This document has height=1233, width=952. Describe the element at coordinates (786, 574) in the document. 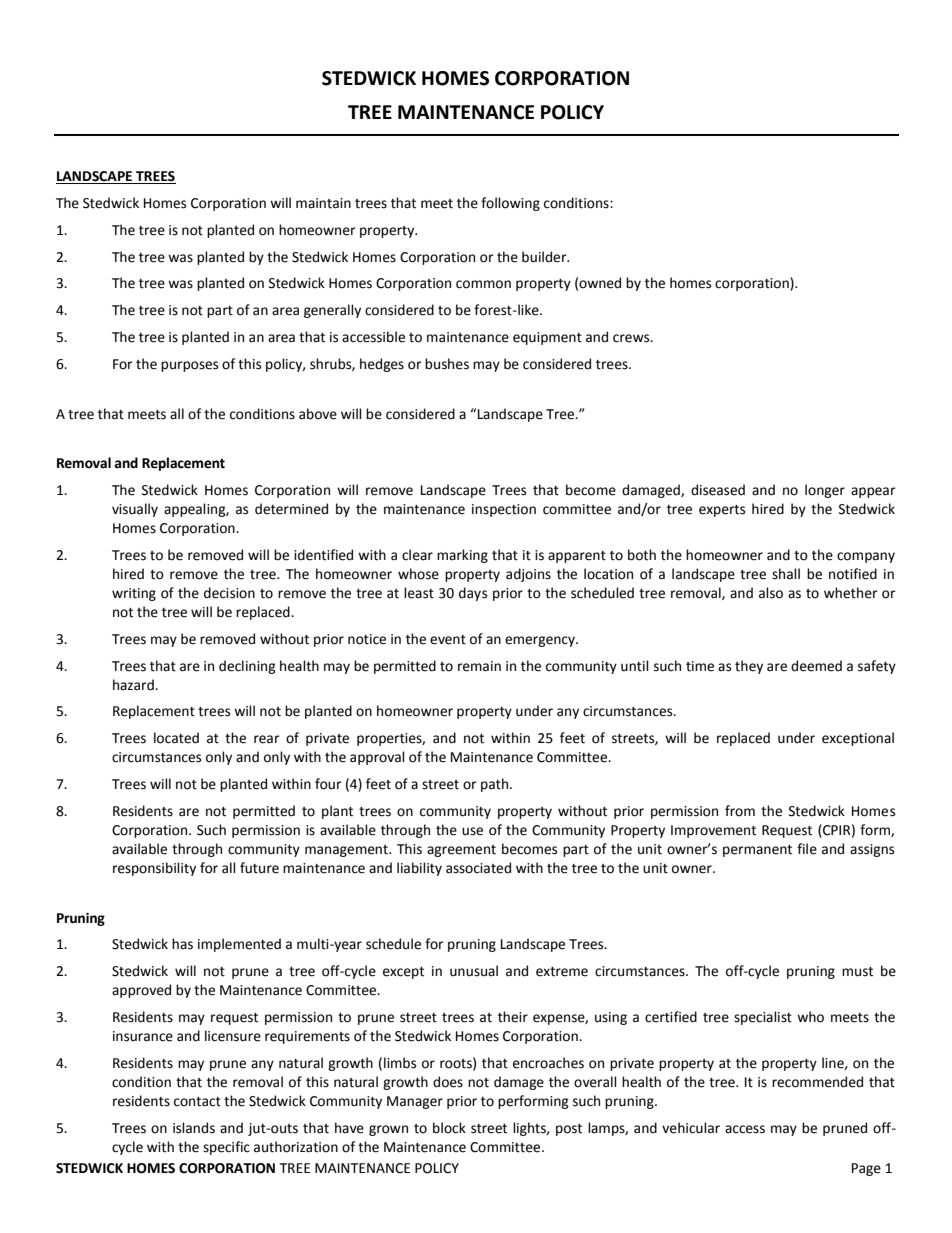

I see `shall` at that location.
